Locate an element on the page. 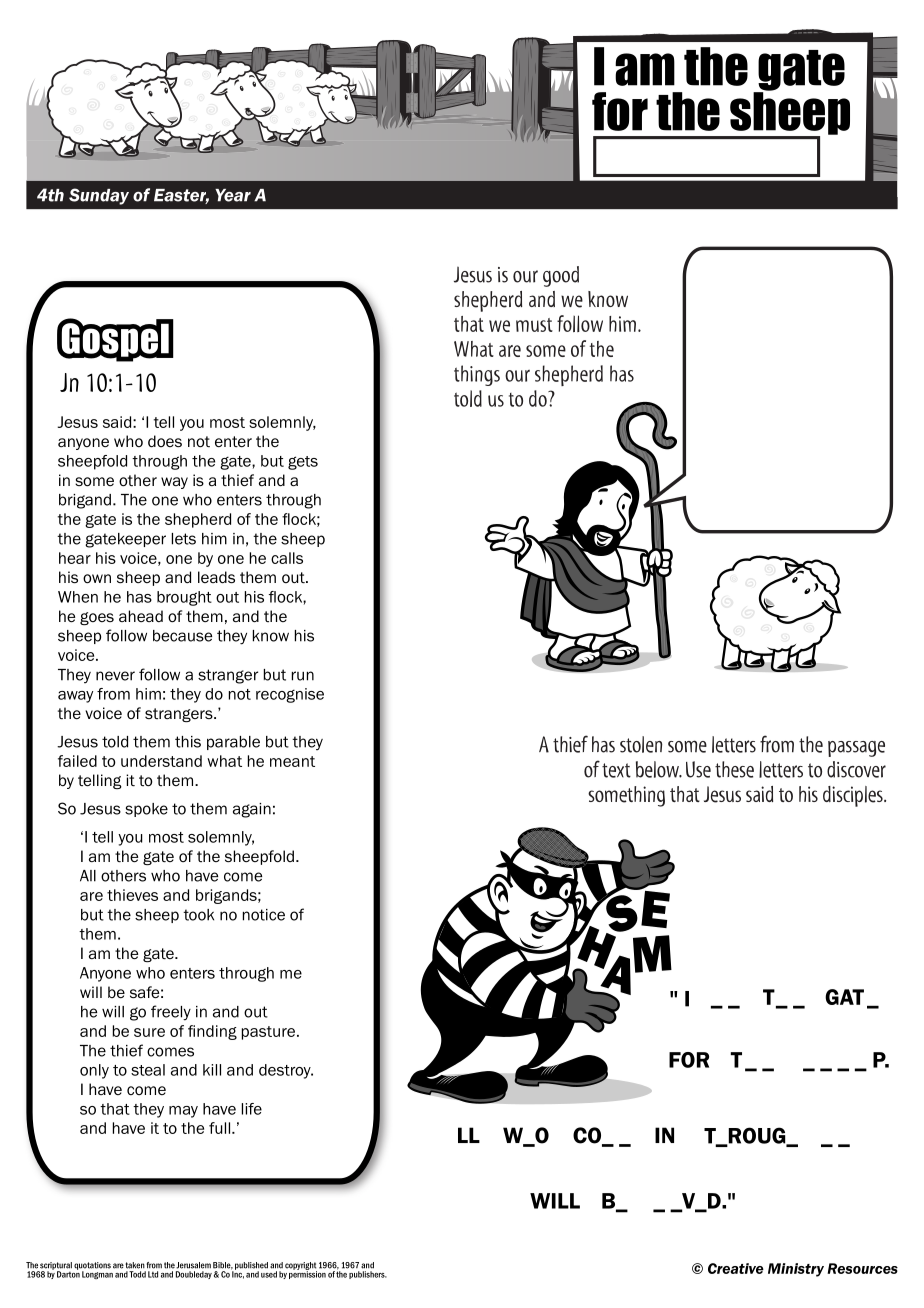  Ministry is located at coordinates (796, 1270).
